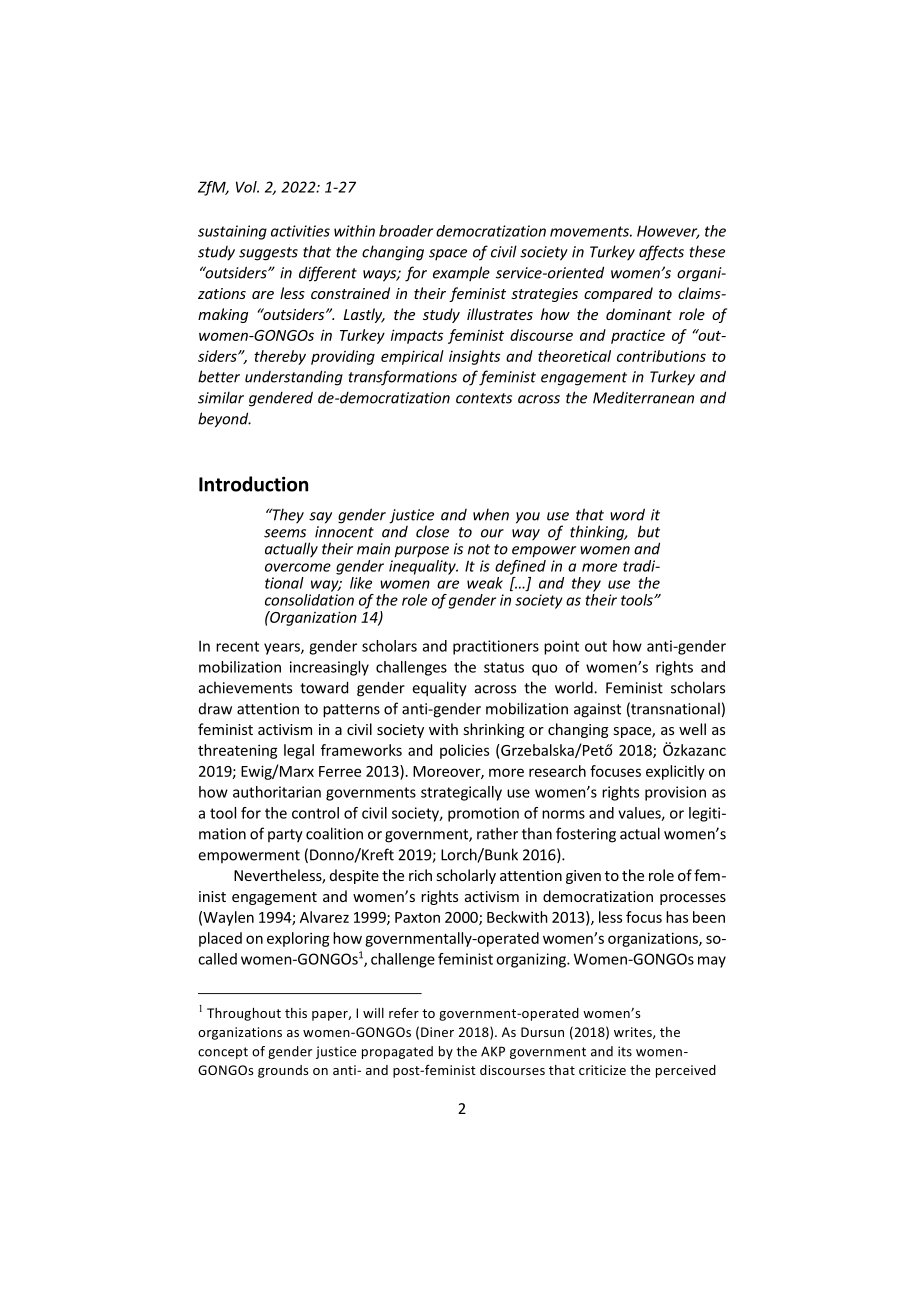 This screenshot has height=1308, width=924. Describe the element at coordinates (285, 533) in the screenshot. I see `seems` at that location.
